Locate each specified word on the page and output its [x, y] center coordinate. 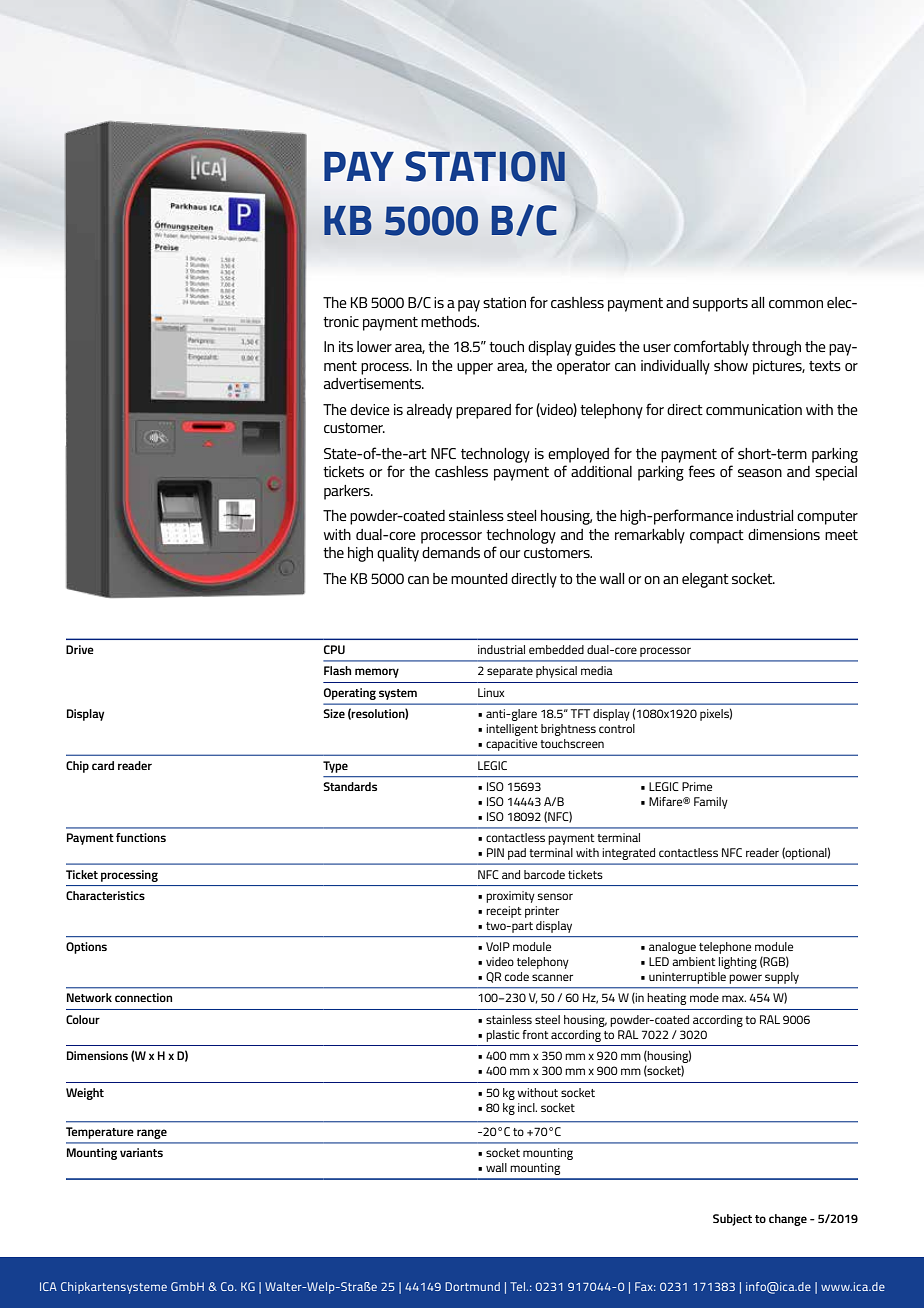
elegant [705, 580]
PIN [495, 852]
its [346, 346]
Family [711, 803]
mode [704, 997]
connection [143, 997]
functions [141, 837]
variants [141, 1152]
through [776, 348]
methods [450, 321]
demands [451, 552]
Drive [80, 649]
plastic [503, 1036]
